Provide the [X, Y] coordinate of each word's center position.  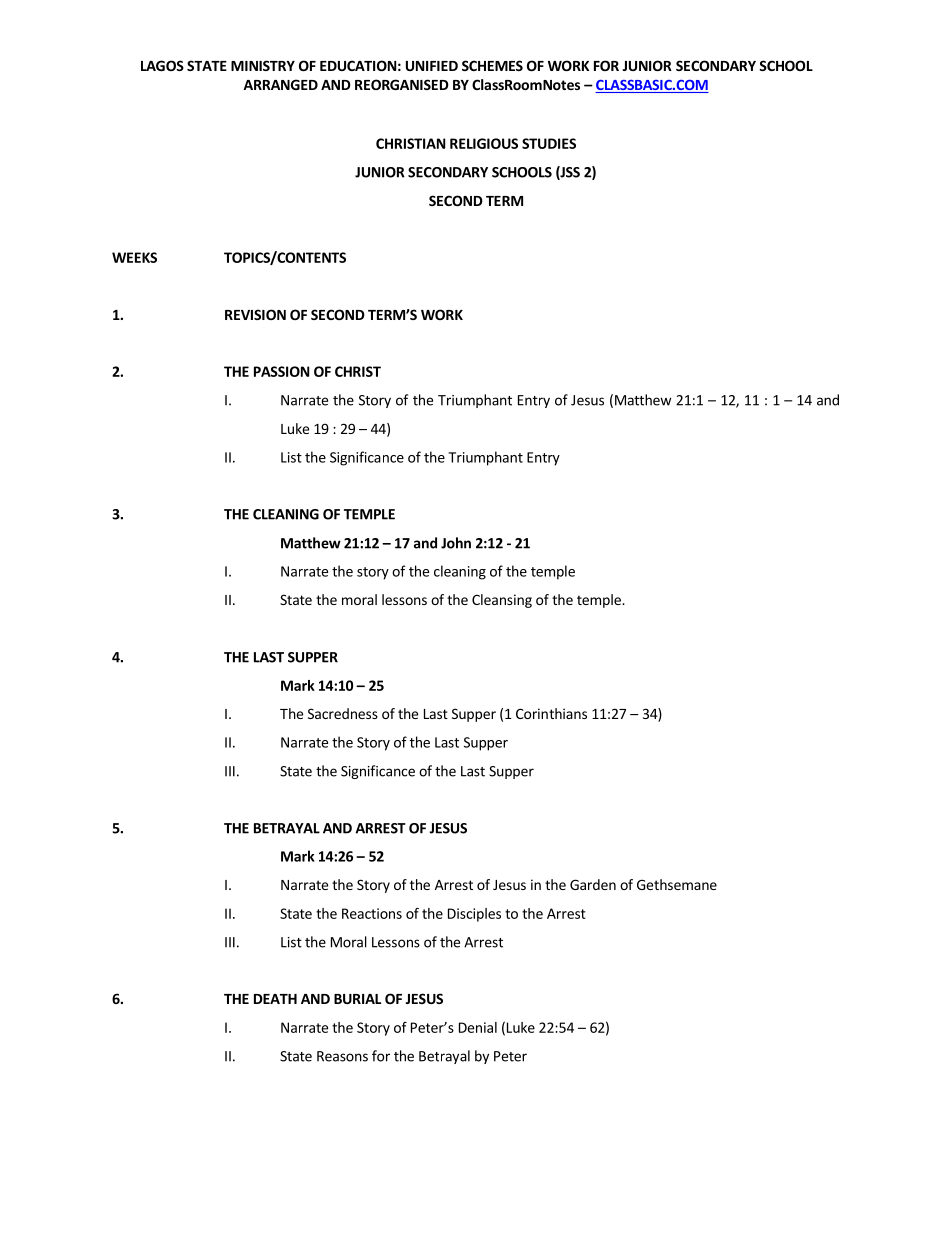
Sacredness [343, 713]
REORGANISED [402, 84]
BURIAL [357, 999]
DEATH [275, 999]
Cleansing [502, 601]
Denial [478, 1027]
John [456, 543]
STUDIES [549, 143]
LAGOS [162, 65]
